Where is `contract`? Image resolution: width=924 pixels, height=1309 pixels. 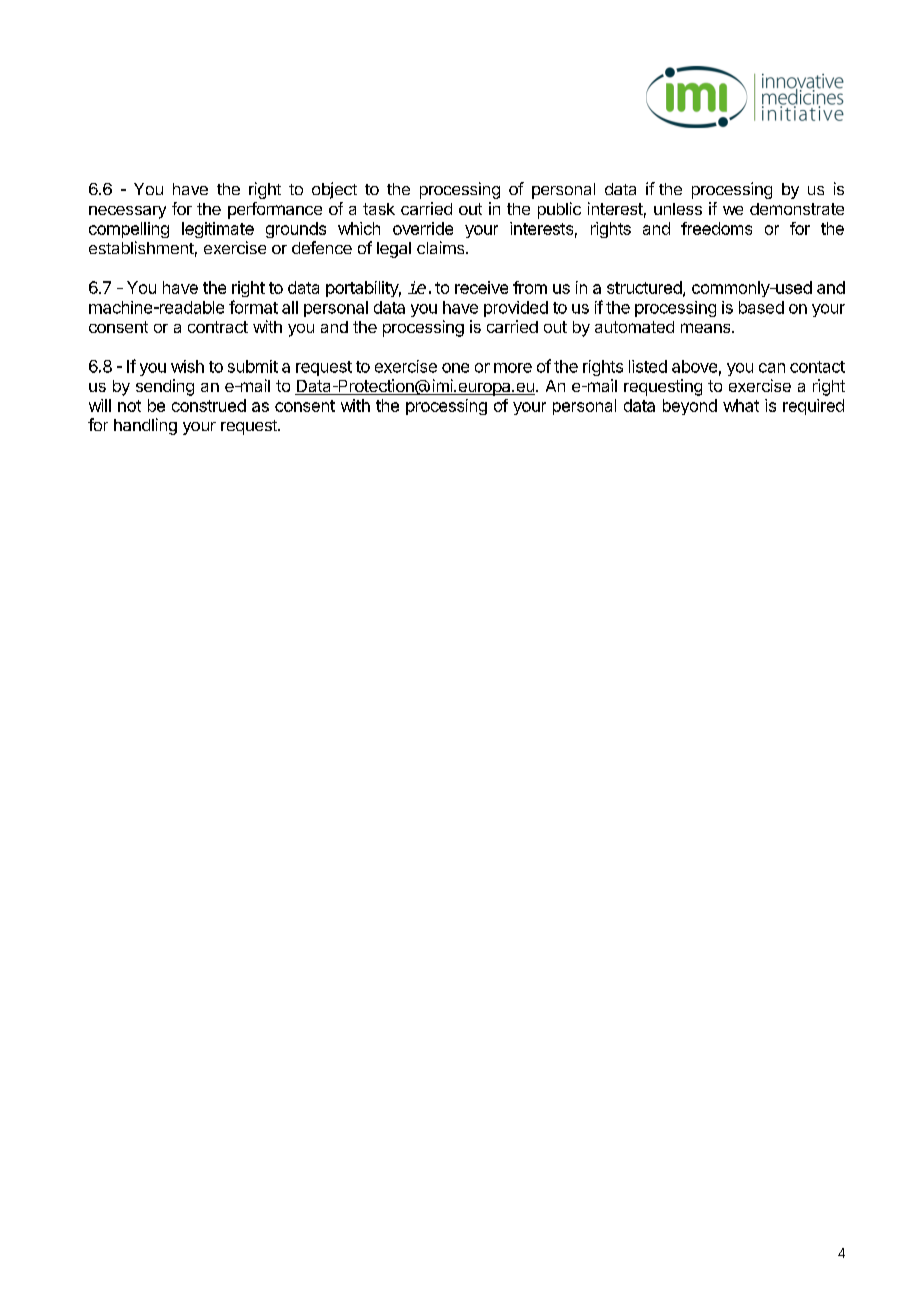
contract is located at coordinates (218, 327).
